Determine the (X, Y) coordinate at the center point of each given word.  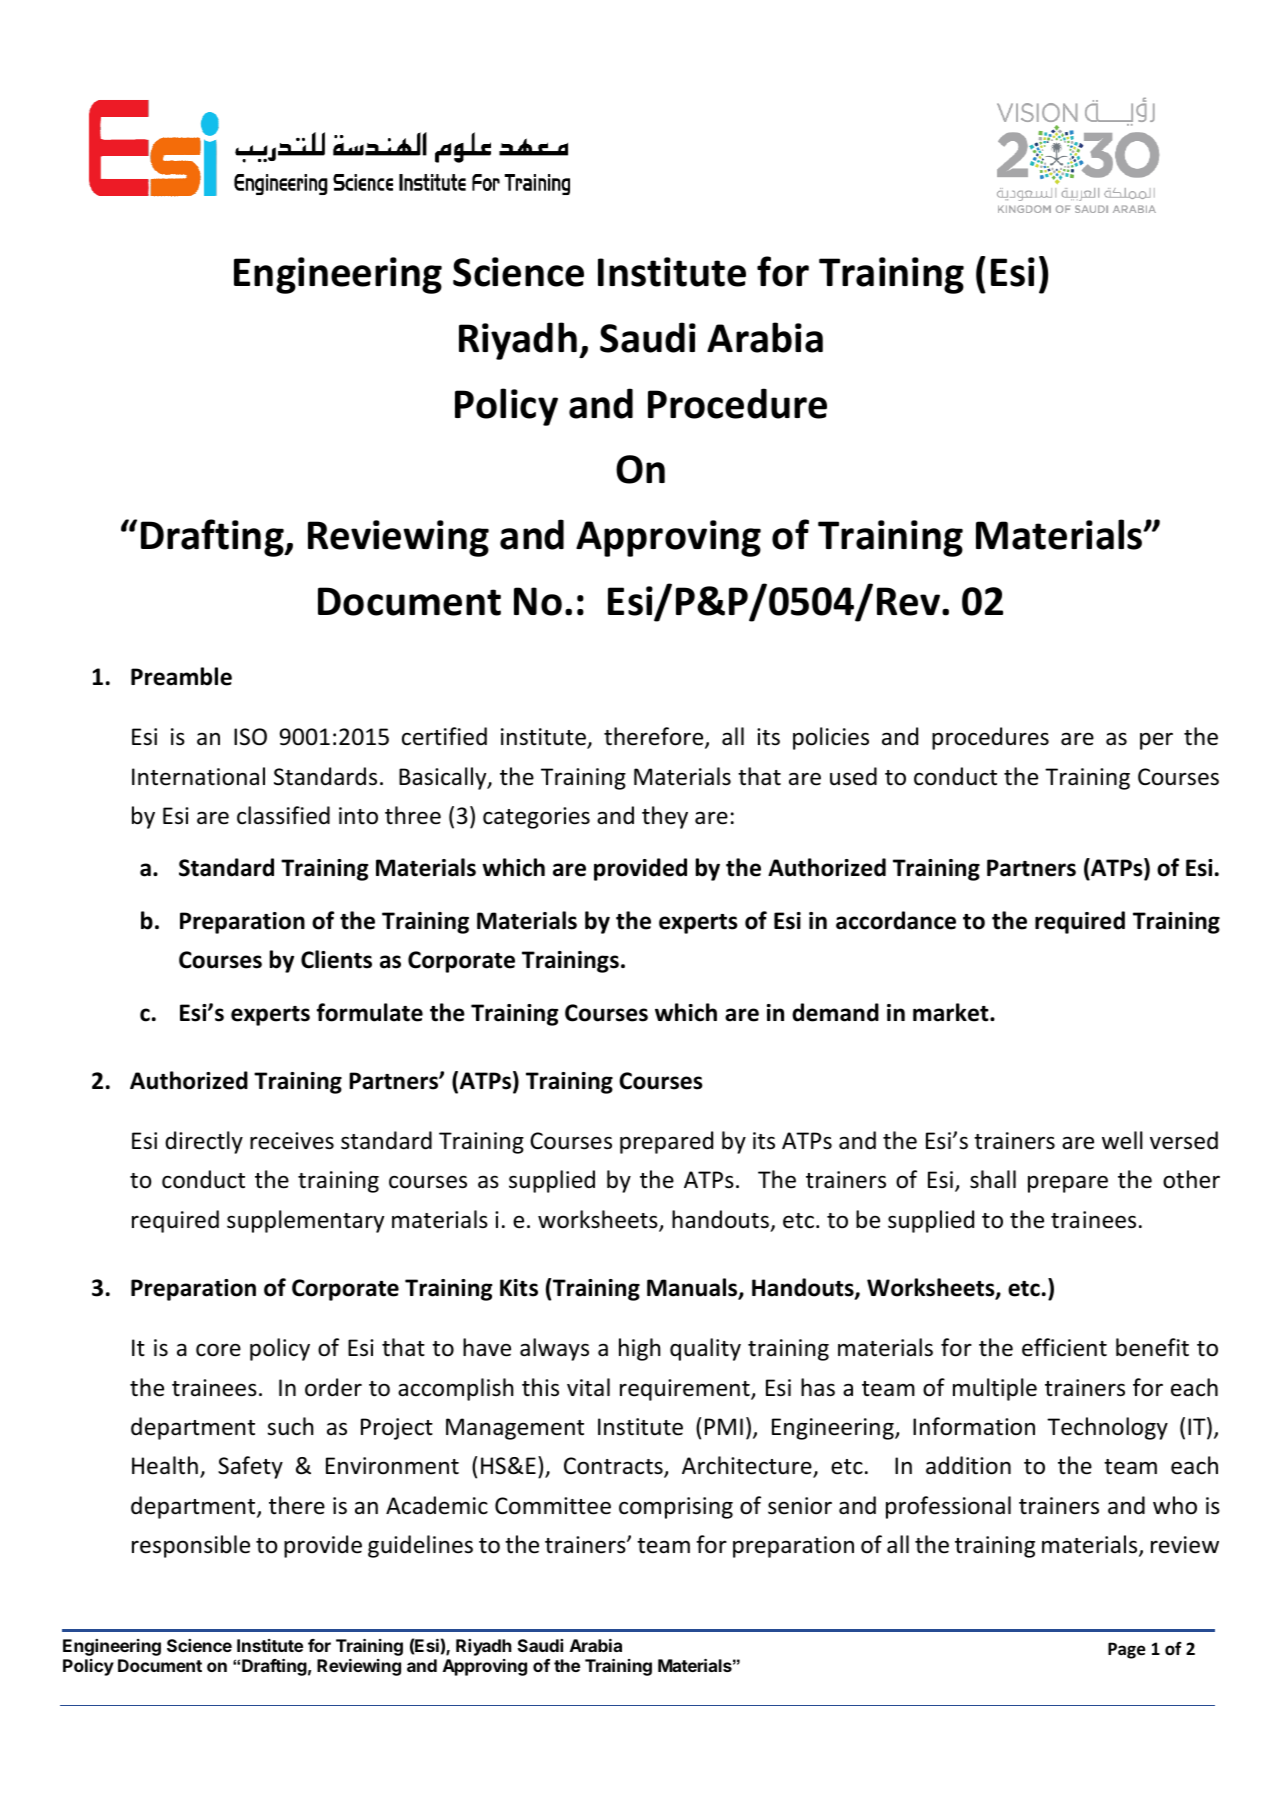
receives (292, 1141)
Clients (336, 959)
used (853, 776)
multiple (995, 1389)
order (333, 1387)
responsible (191, 1546)
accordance (896, 920)
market (952, 1012)
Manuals (693, 1288)
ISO (250, 737)
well (1122, 1140)
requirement (686, 1390)
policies (831, 738)
